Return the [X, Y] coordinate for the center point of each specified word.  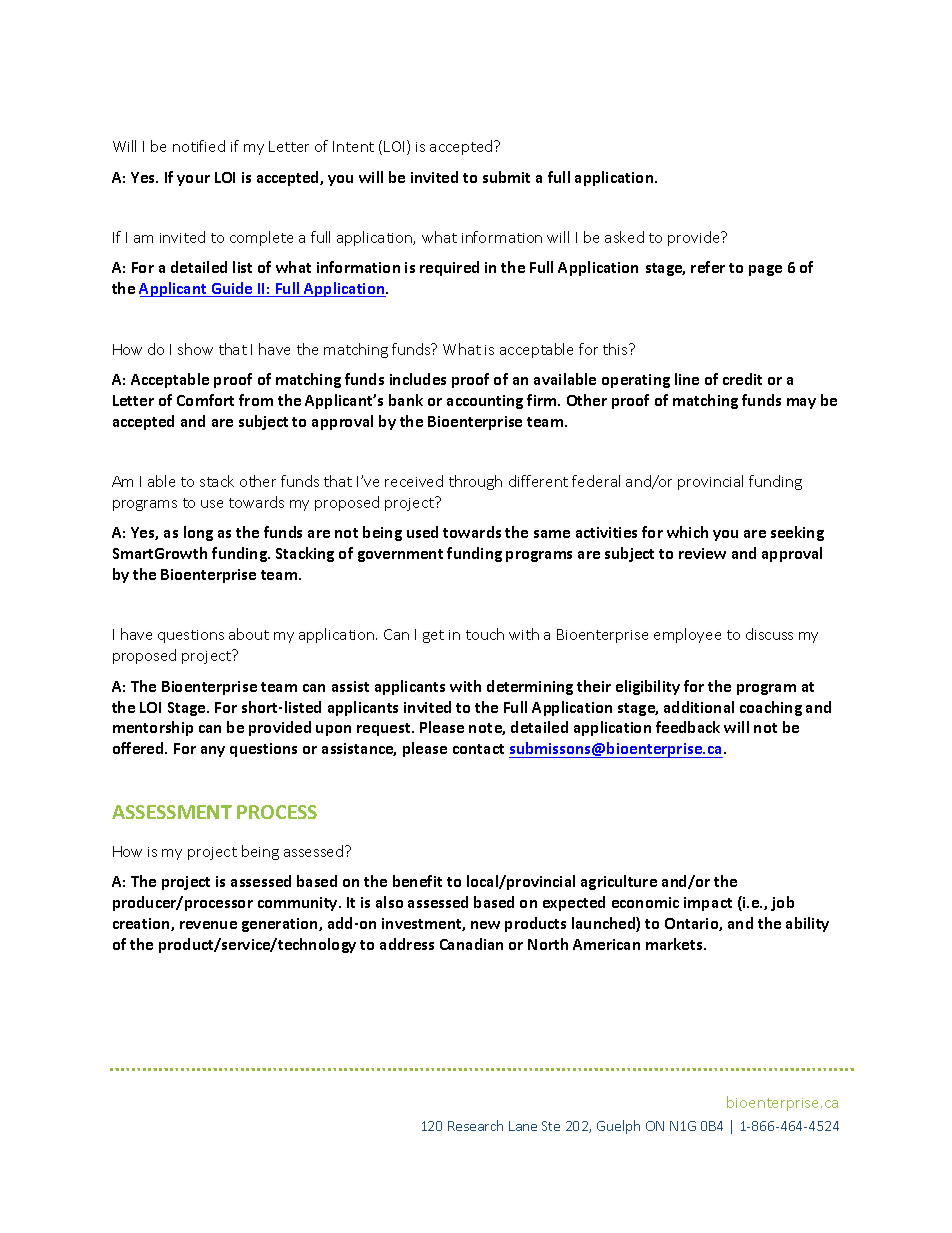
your [193, 180]
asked [624, 237]
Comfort [205, 400]
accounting [485, 402]
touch [485, 634]
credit [742, 379]
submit [506, 177]
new [485, 925]
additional [699, 707]
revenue [208, 925]
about [249, 634]
